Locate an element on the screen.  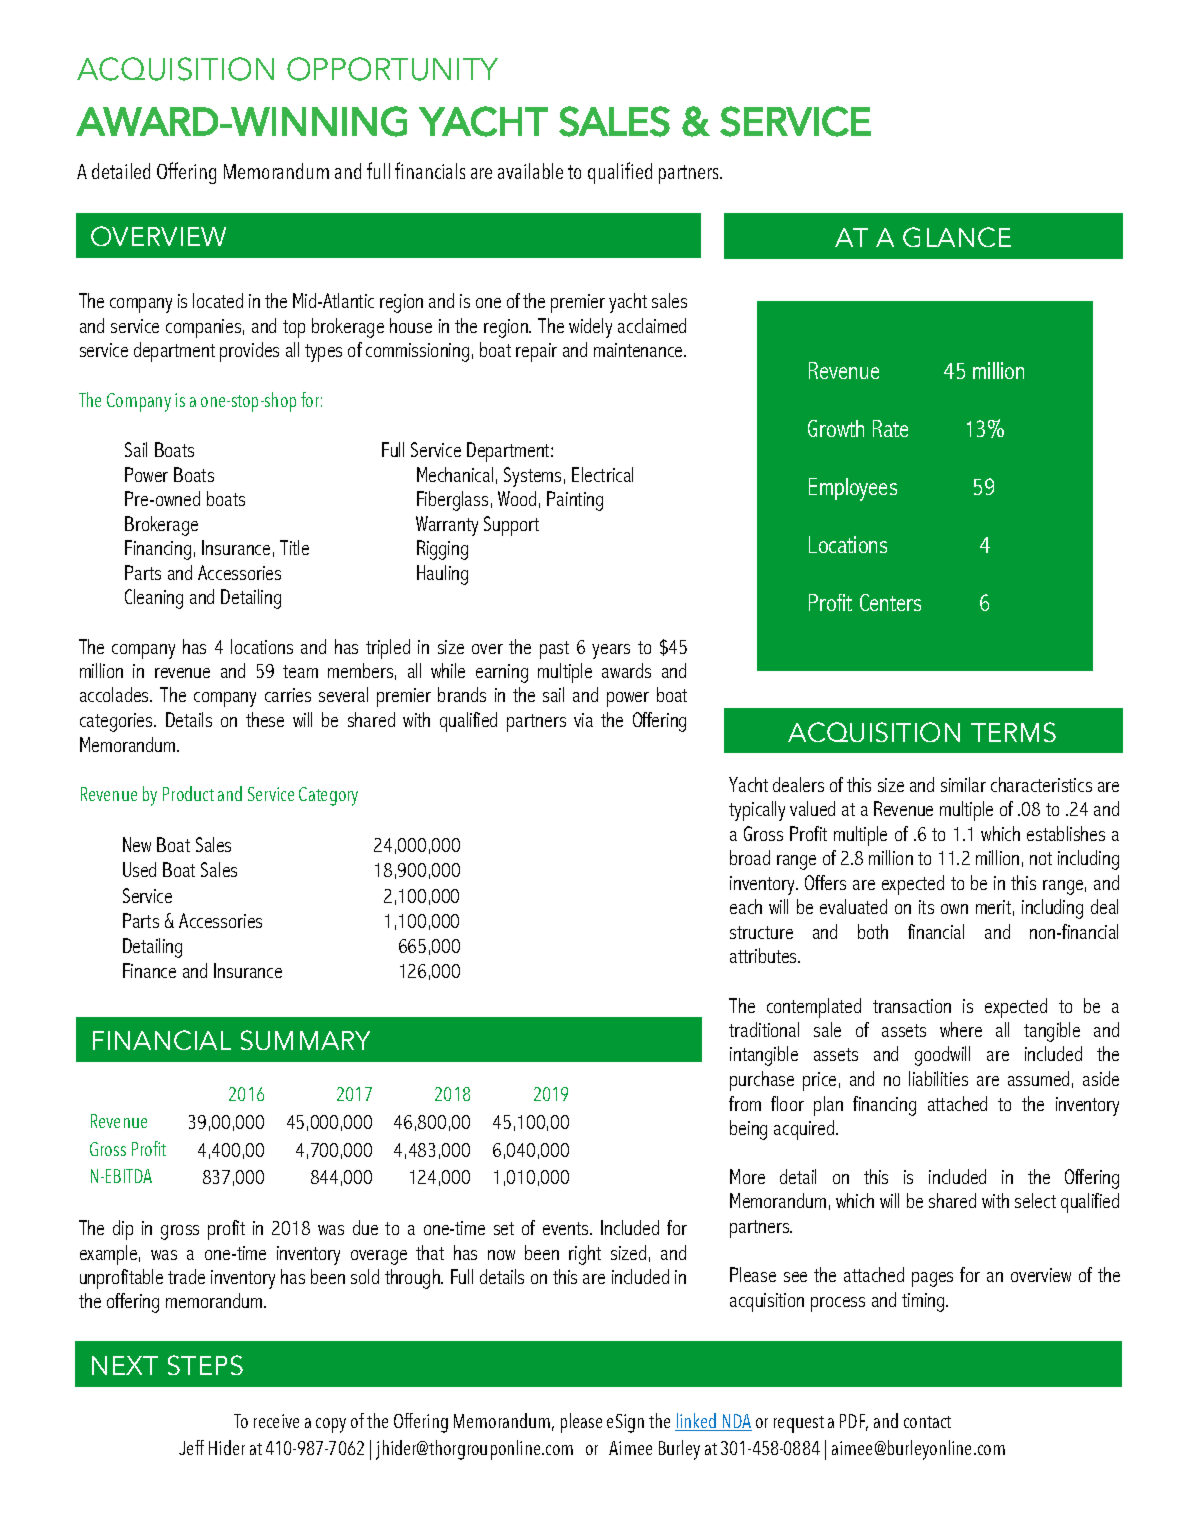
Used is located at coordinates (139, 869).
